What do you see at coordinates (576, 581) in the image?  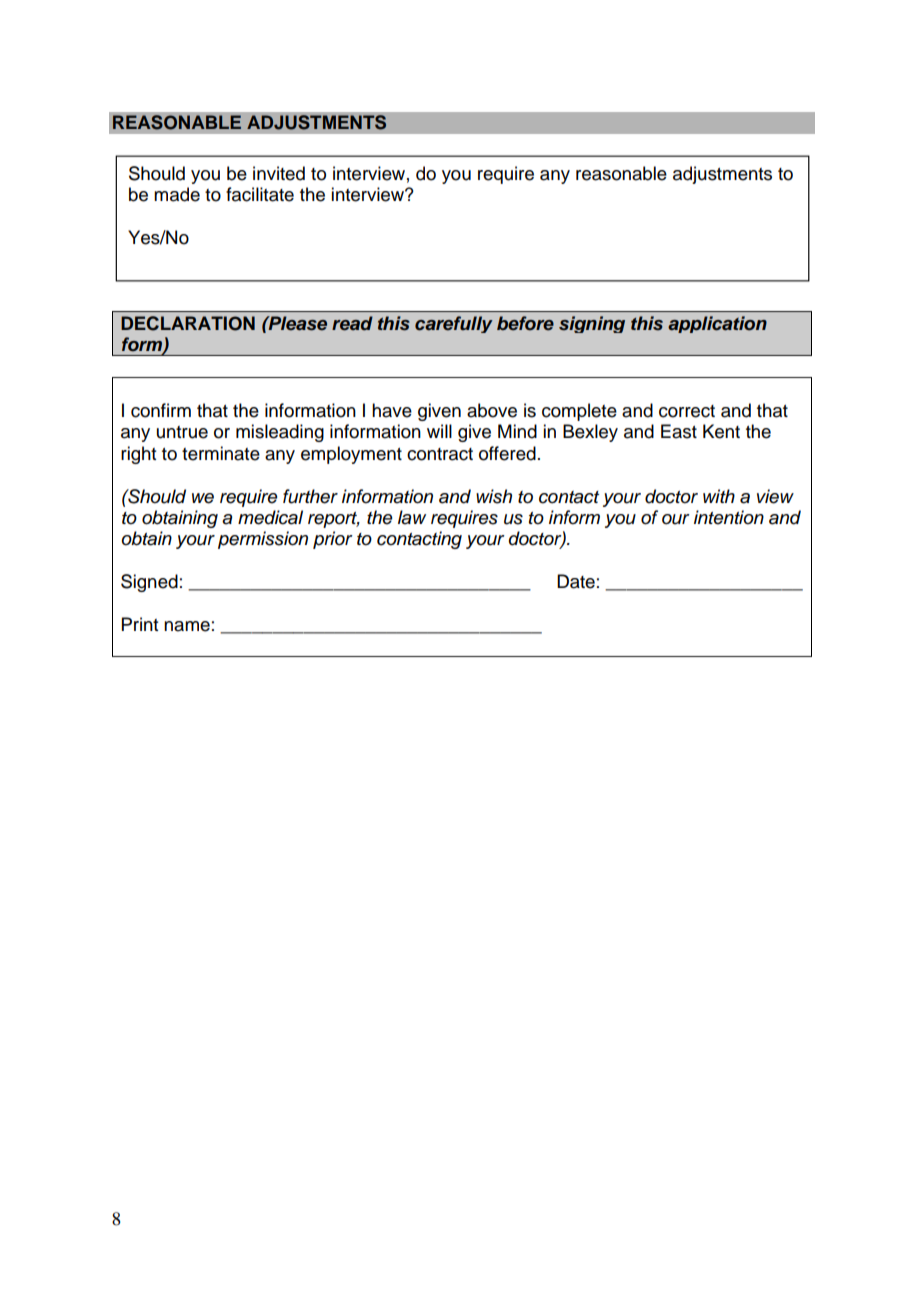 I see `Date` at bounding box center [576, 581].
